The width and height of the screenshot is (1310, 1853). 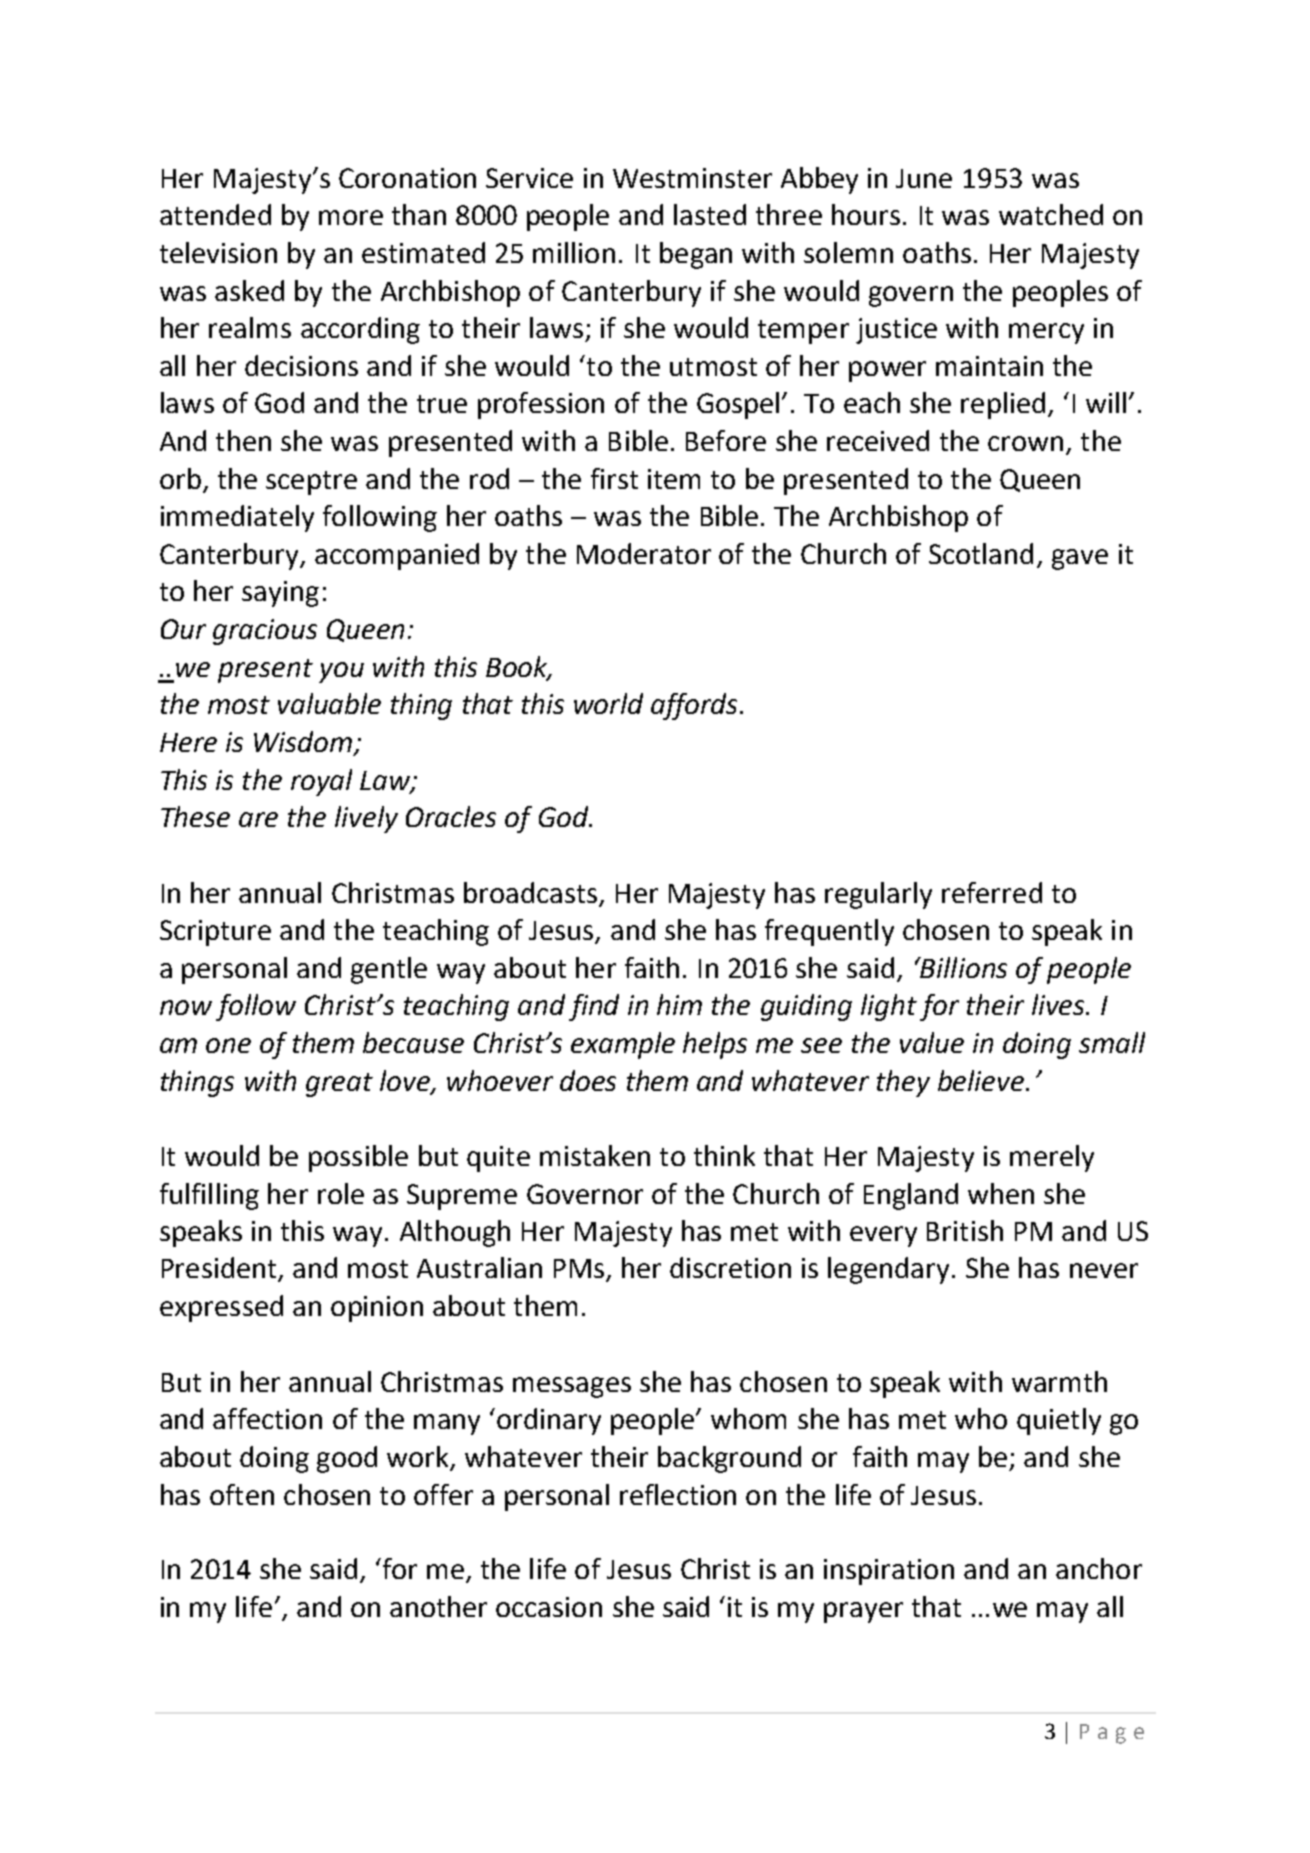 I want to click on believe, so click(x=982, y=1080).
